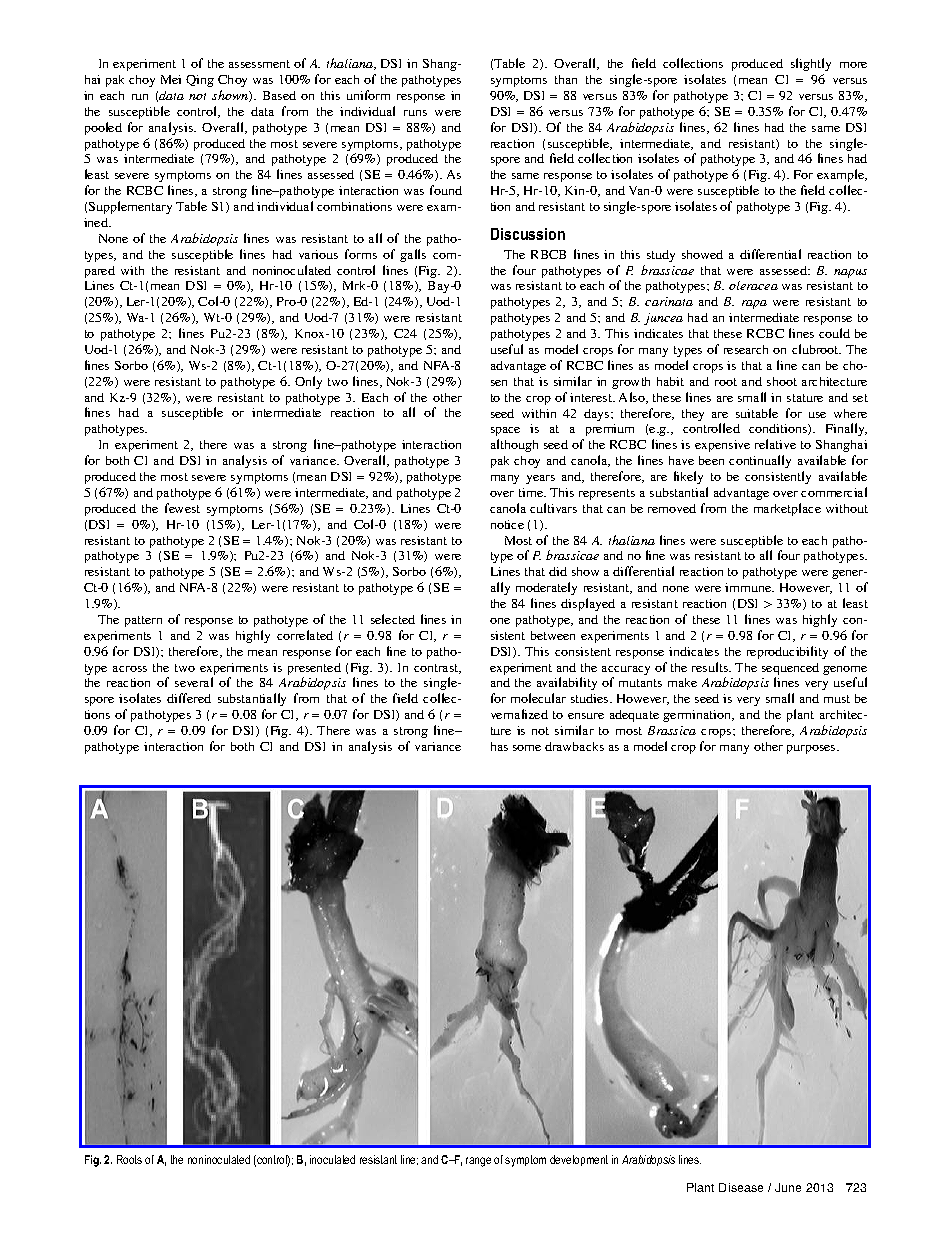 The image size is (952, 1233). Describe the element at coordinates (499, 746) in the screenshot. I see `has` at that location.
